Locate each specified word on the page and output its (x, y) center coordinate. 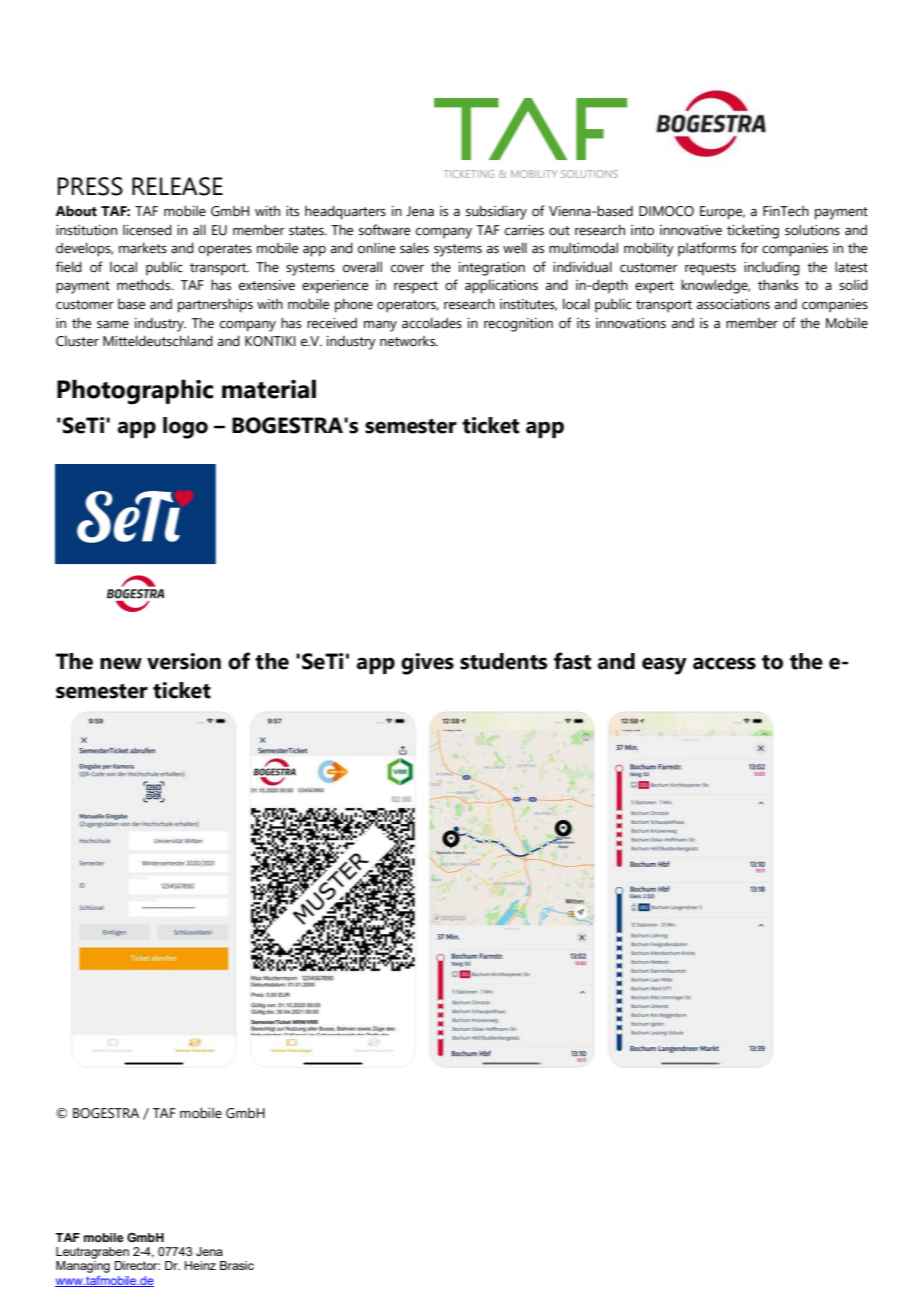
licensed (147, 230)
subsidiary (496, 212)
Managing (83, 1267)
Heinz (200, 1265)
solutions (812, 230)
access (724, 663)
